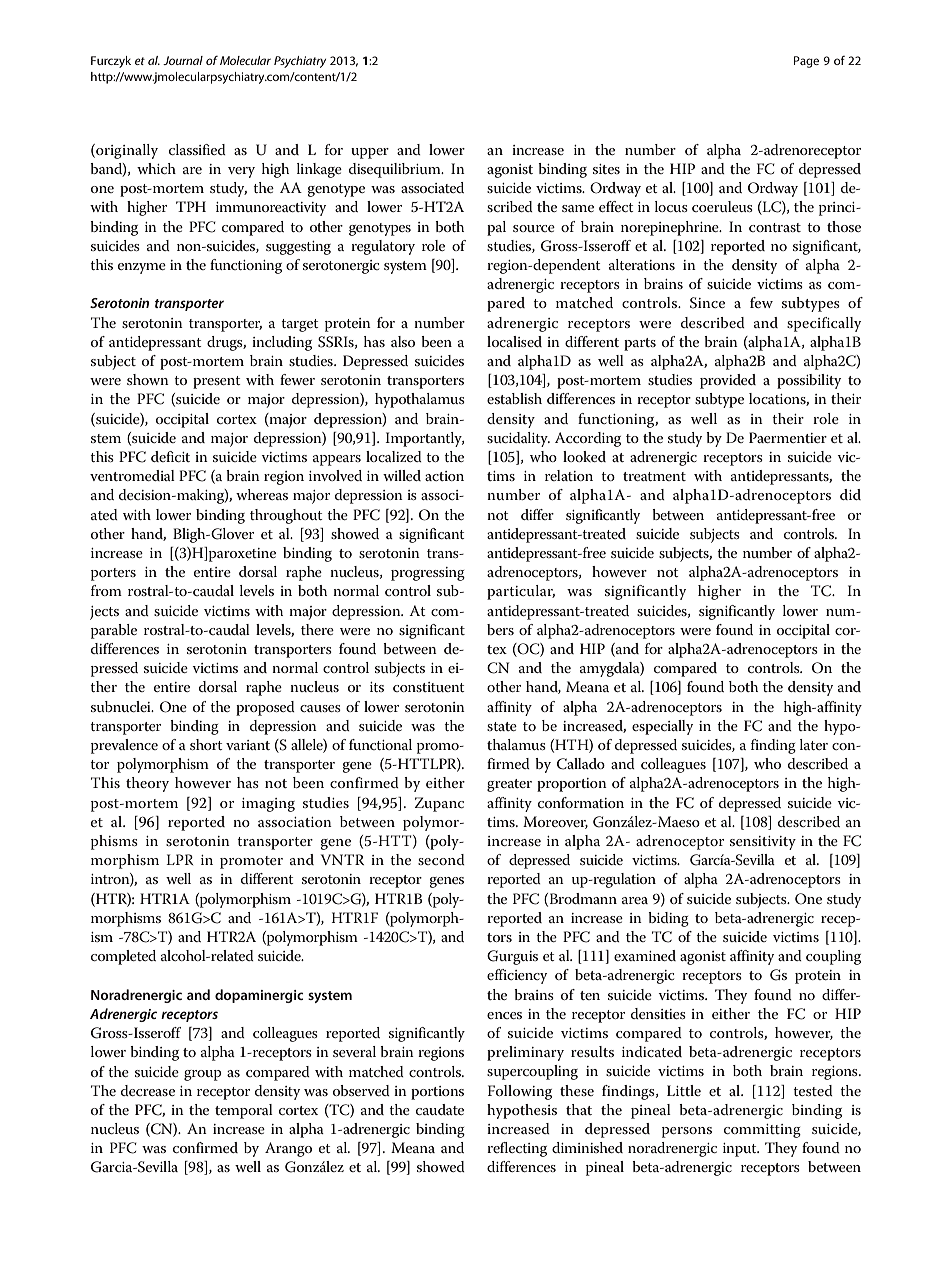  What do you see at coordinates (183, 60) in the screenshot?
I see `Journal` at bounding box center [183, 60].
